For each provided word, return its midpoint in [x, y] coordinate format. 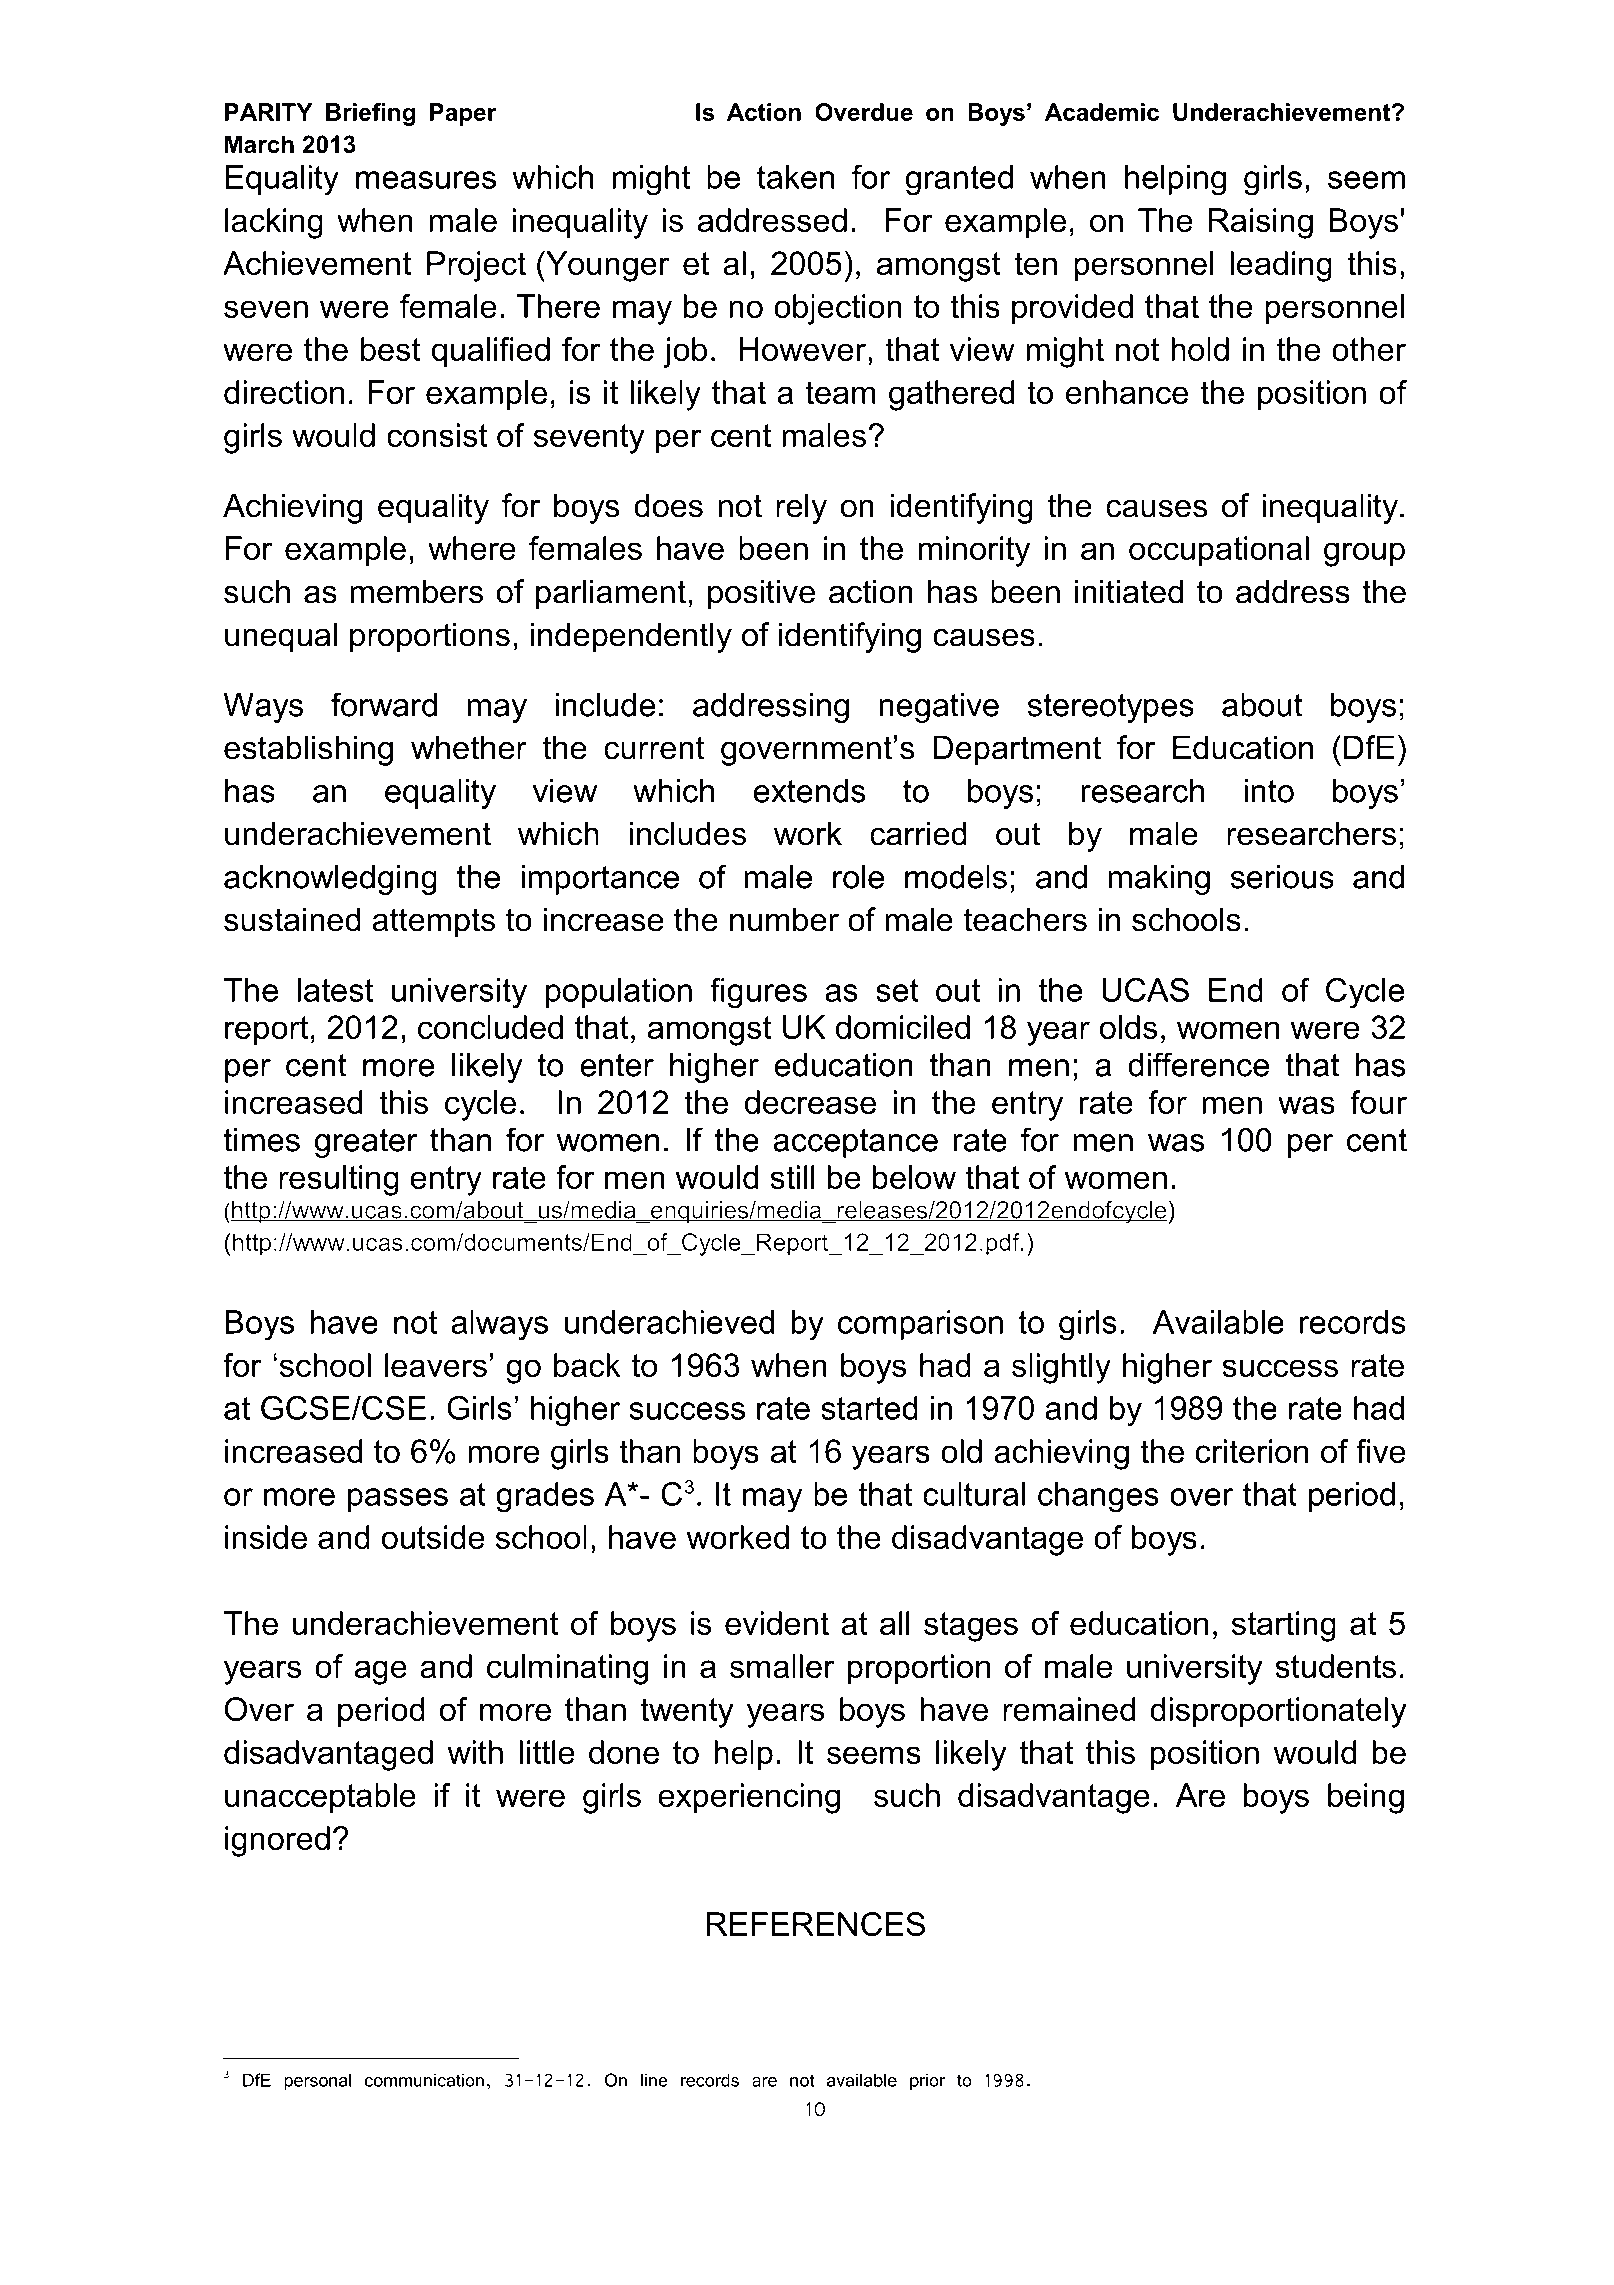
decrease [810, 1102]
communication [424, 2080]
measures [426, 180]
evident [777, 1623]
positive [761, 594]
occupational [1219, 551]
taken [795, 177]
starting [1284, 1626]
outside [433, 1537]
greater [366, 1143]
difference [1198, 1064]
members [417, 591]
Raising [1261, 223]
